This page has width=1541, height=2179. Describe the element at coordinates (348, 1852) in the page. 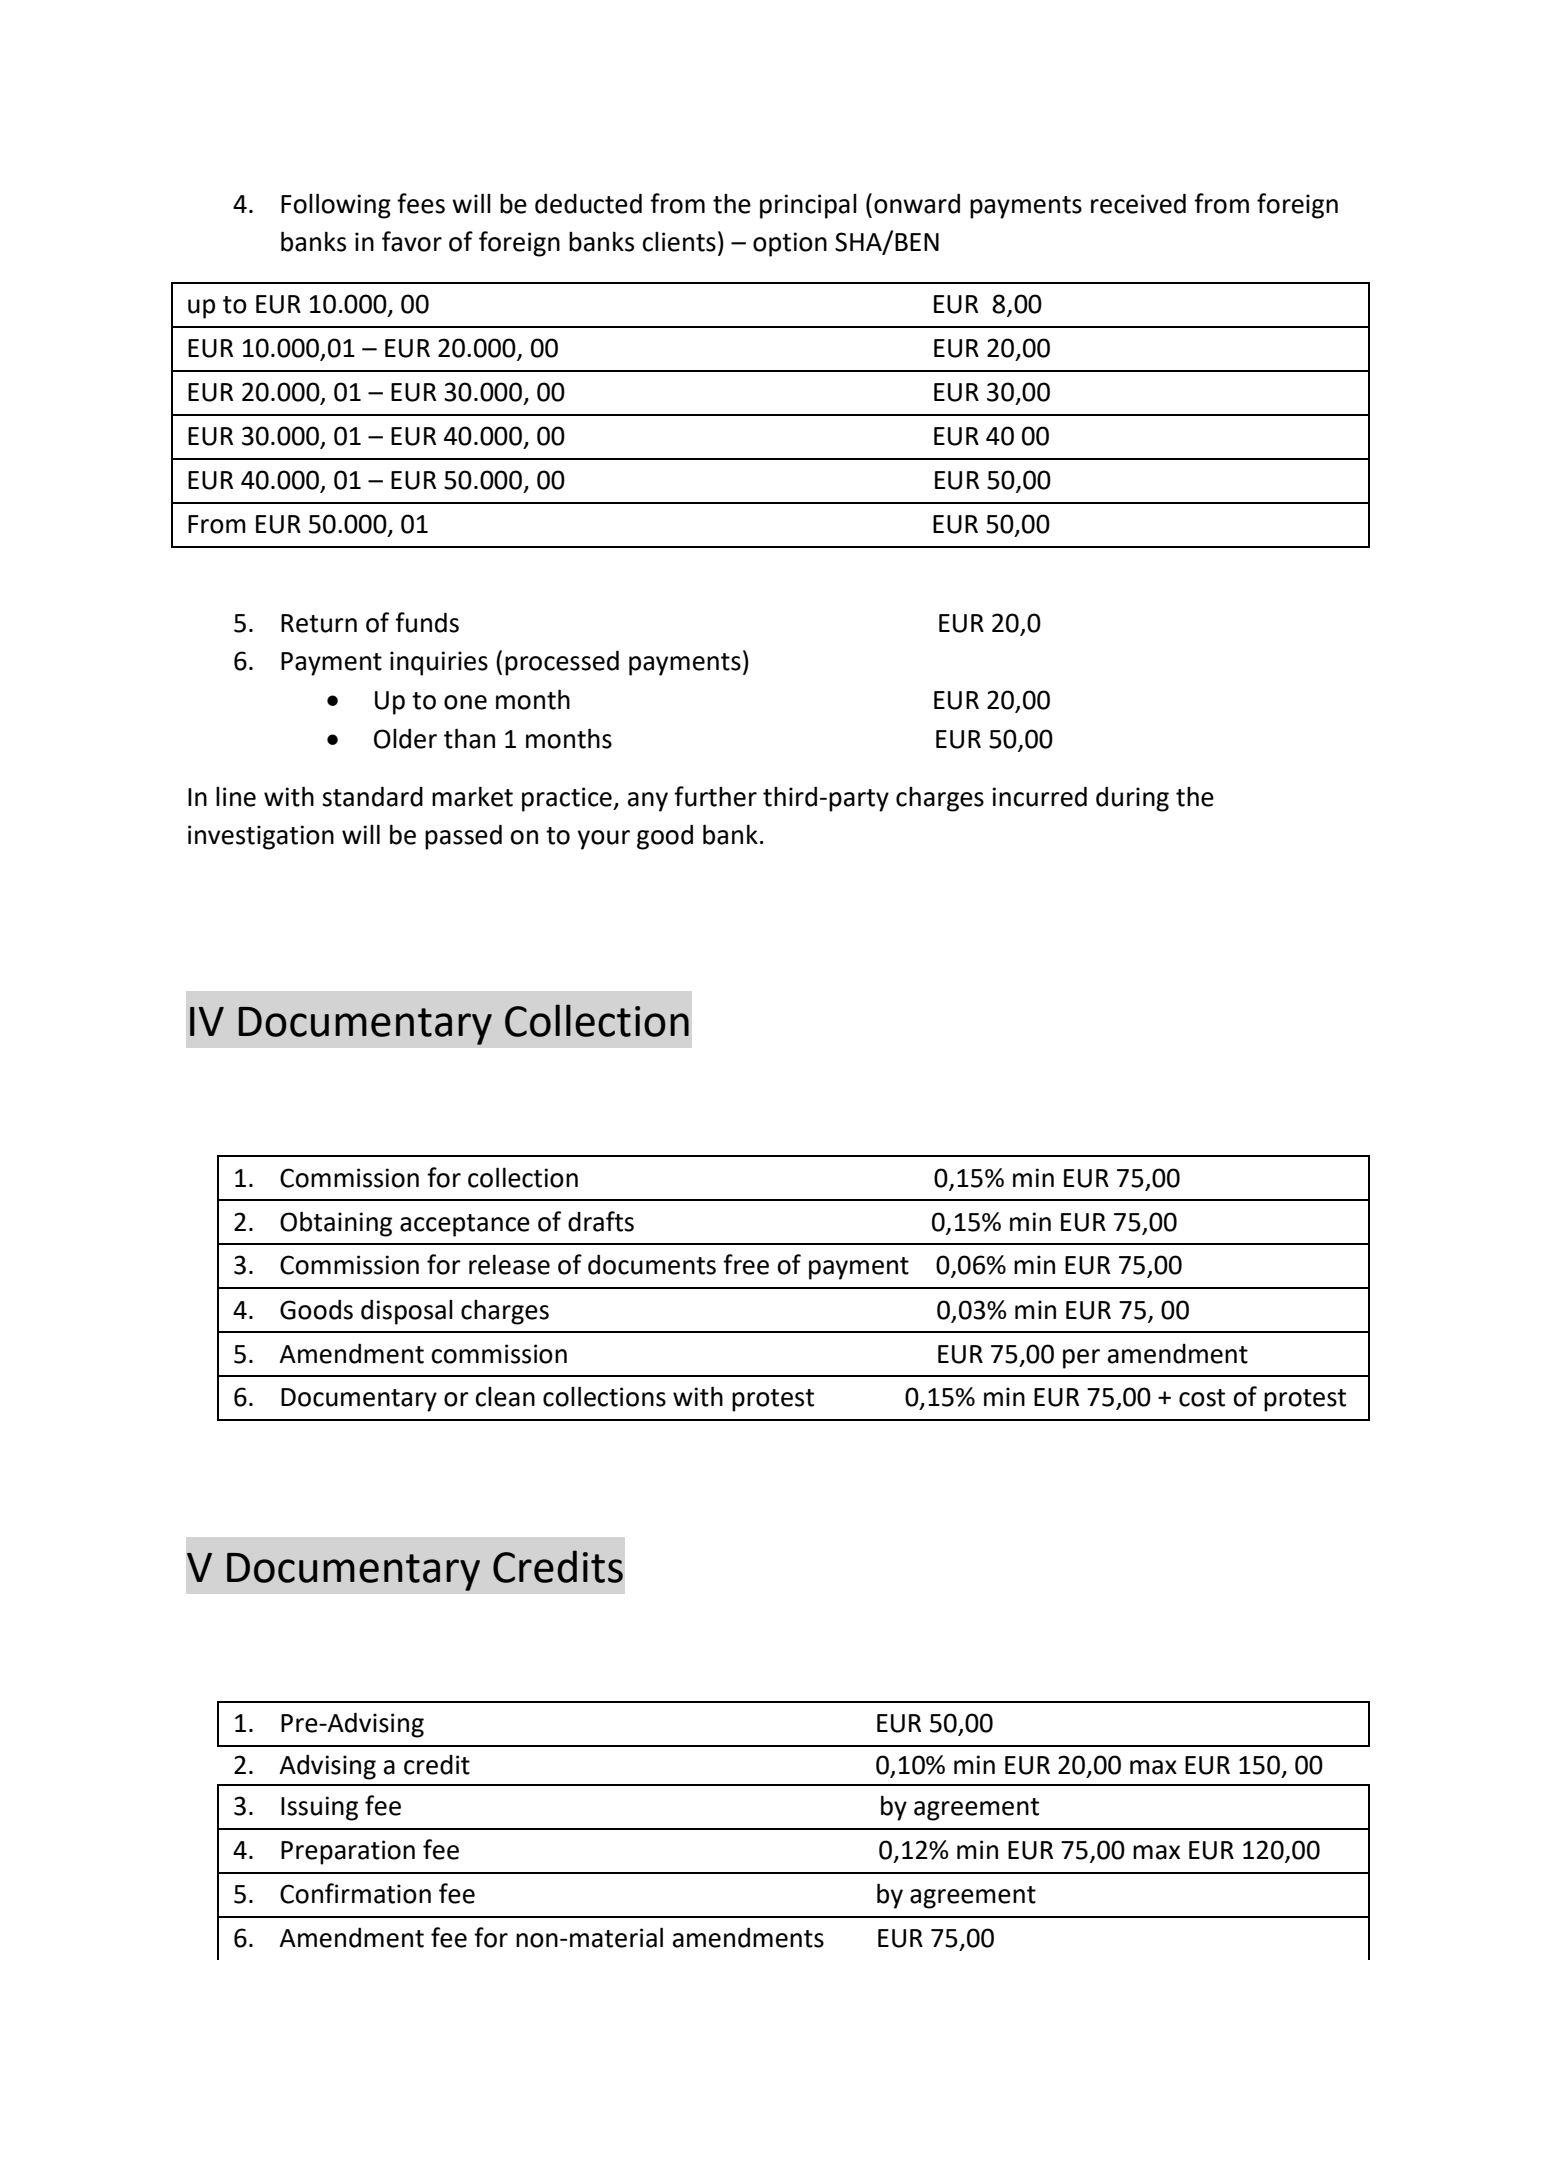

I see `Preparation` at that location.
